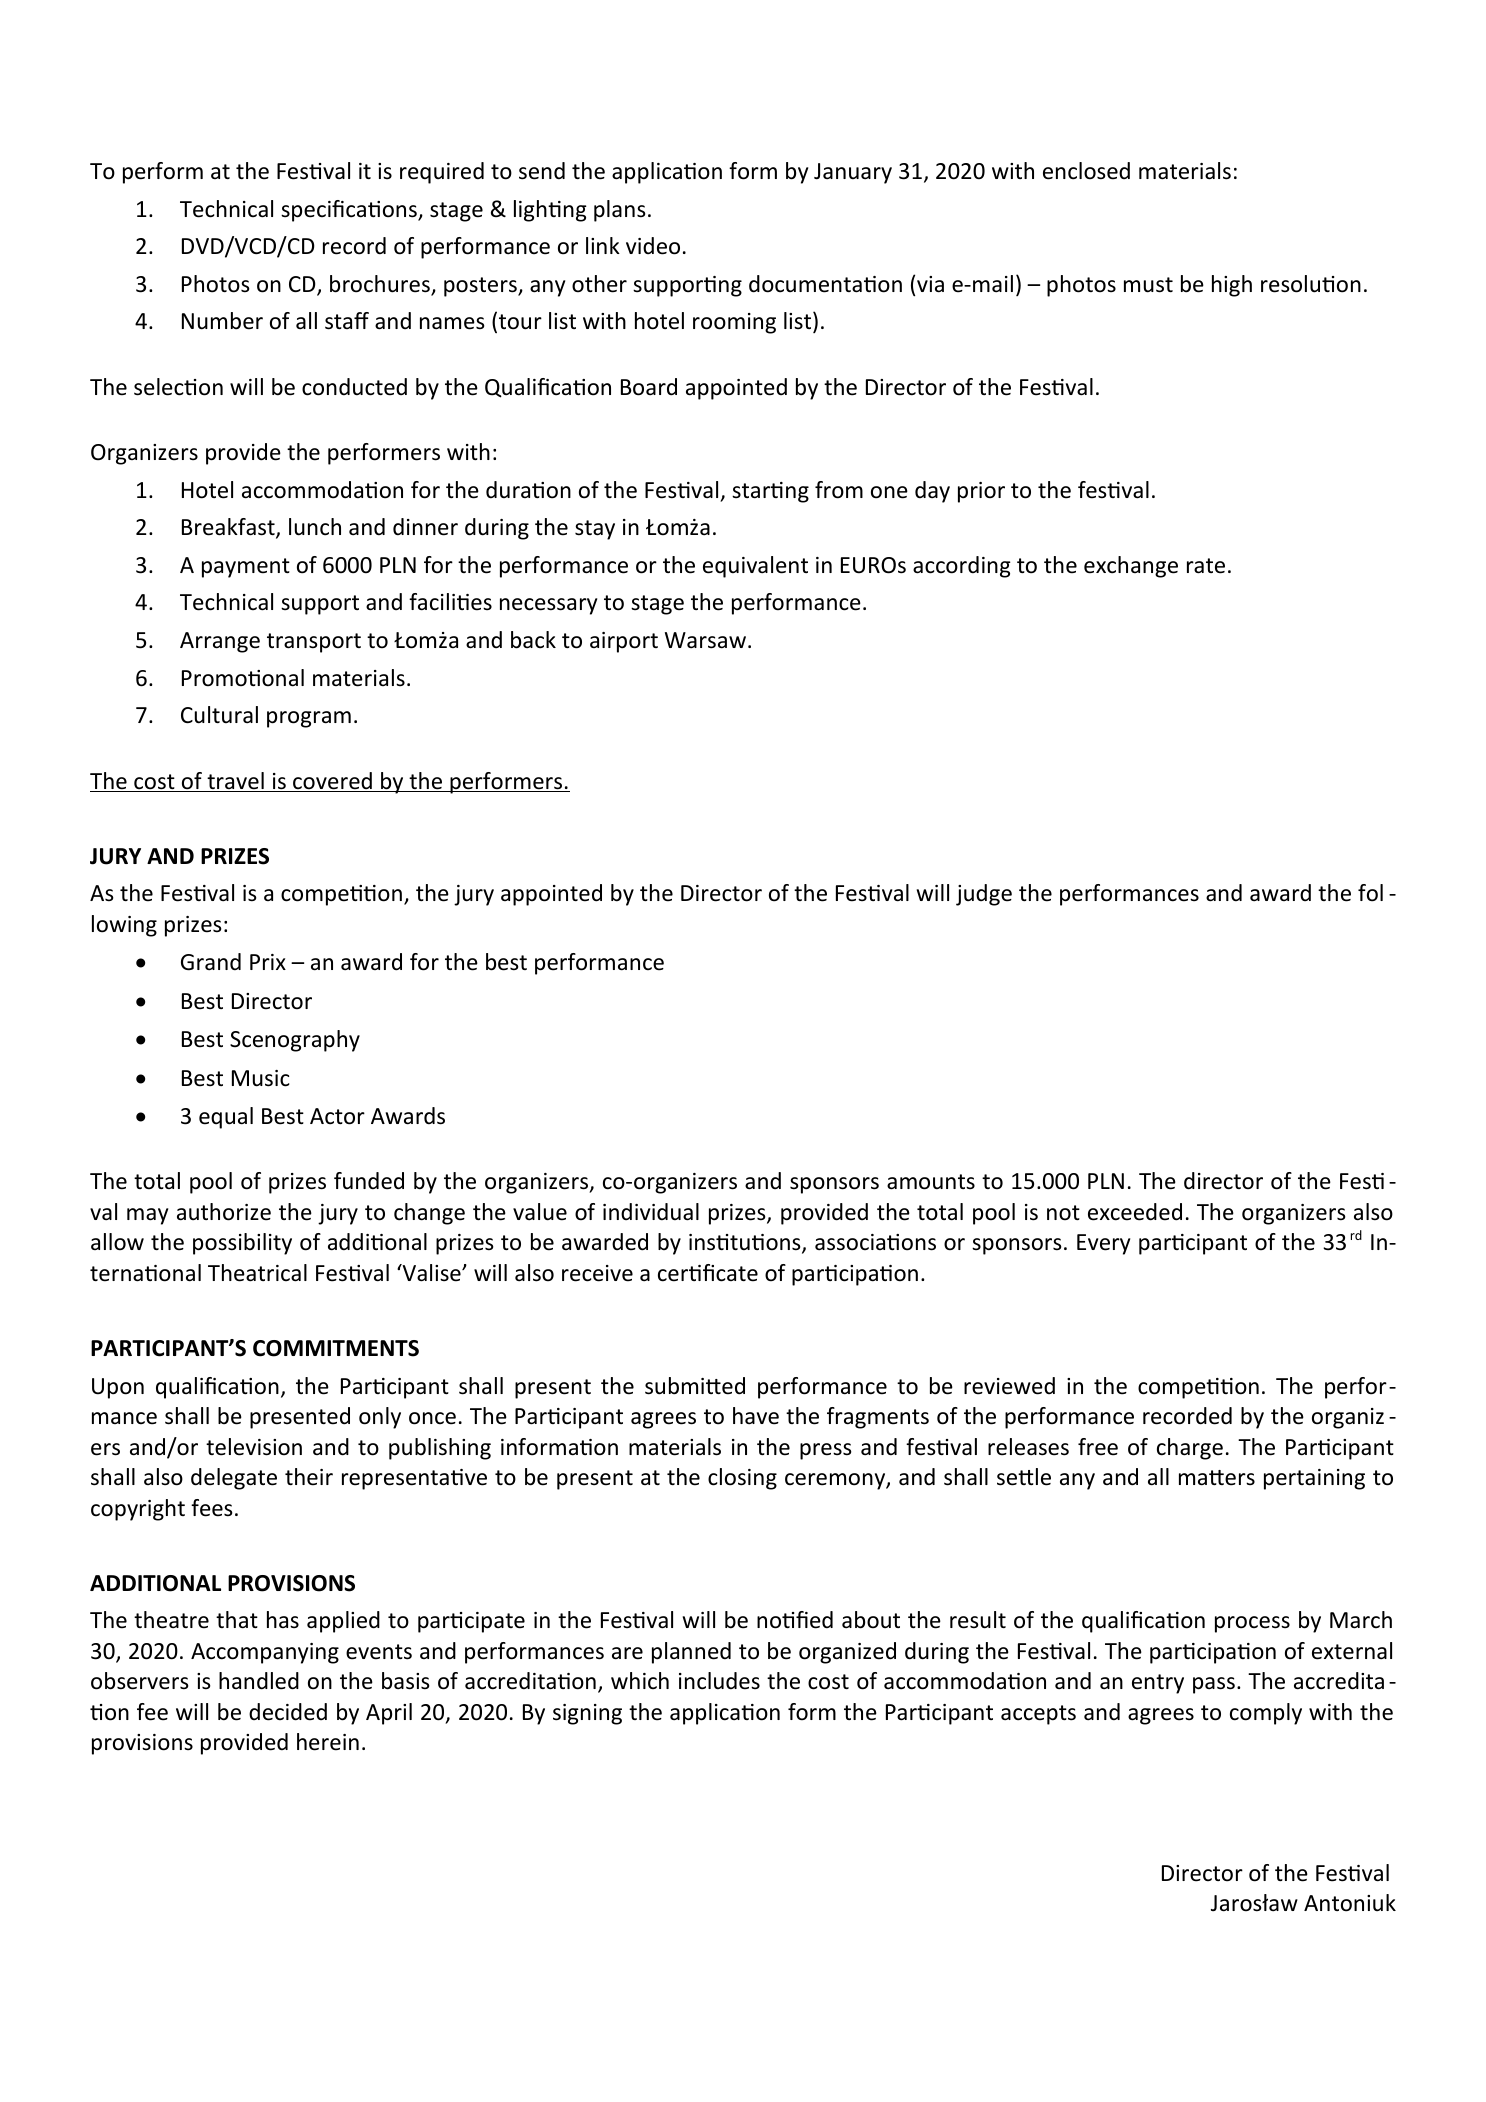 The image size is (1486, 2102). I want to click on exceeded, so click(1135, 1212).
